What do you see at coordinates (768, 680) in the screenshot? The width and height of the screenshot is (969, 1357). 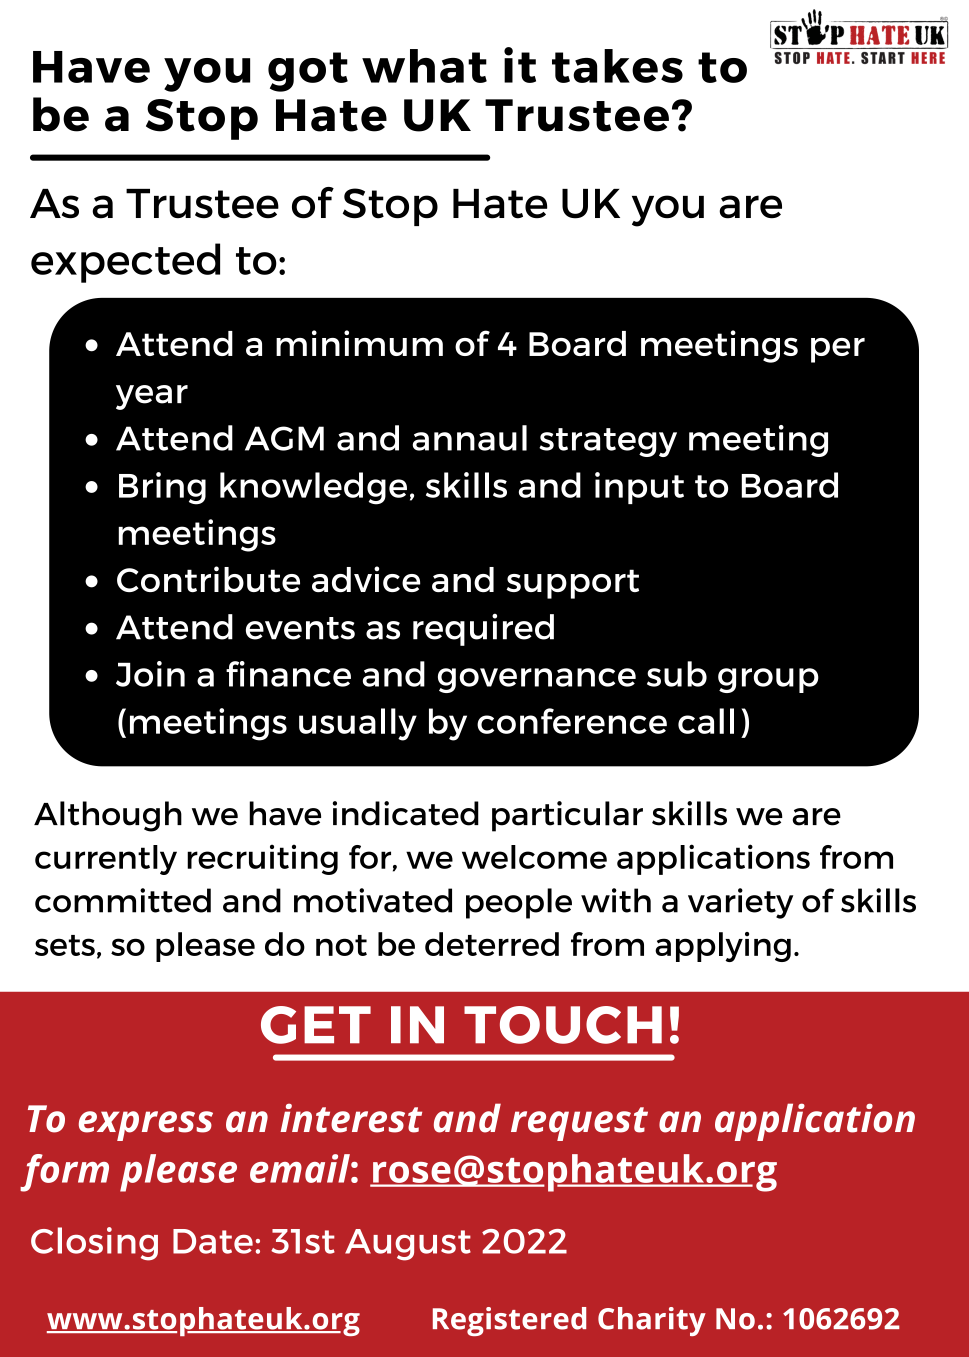 I see `group` at bounding box center [768, 680].
